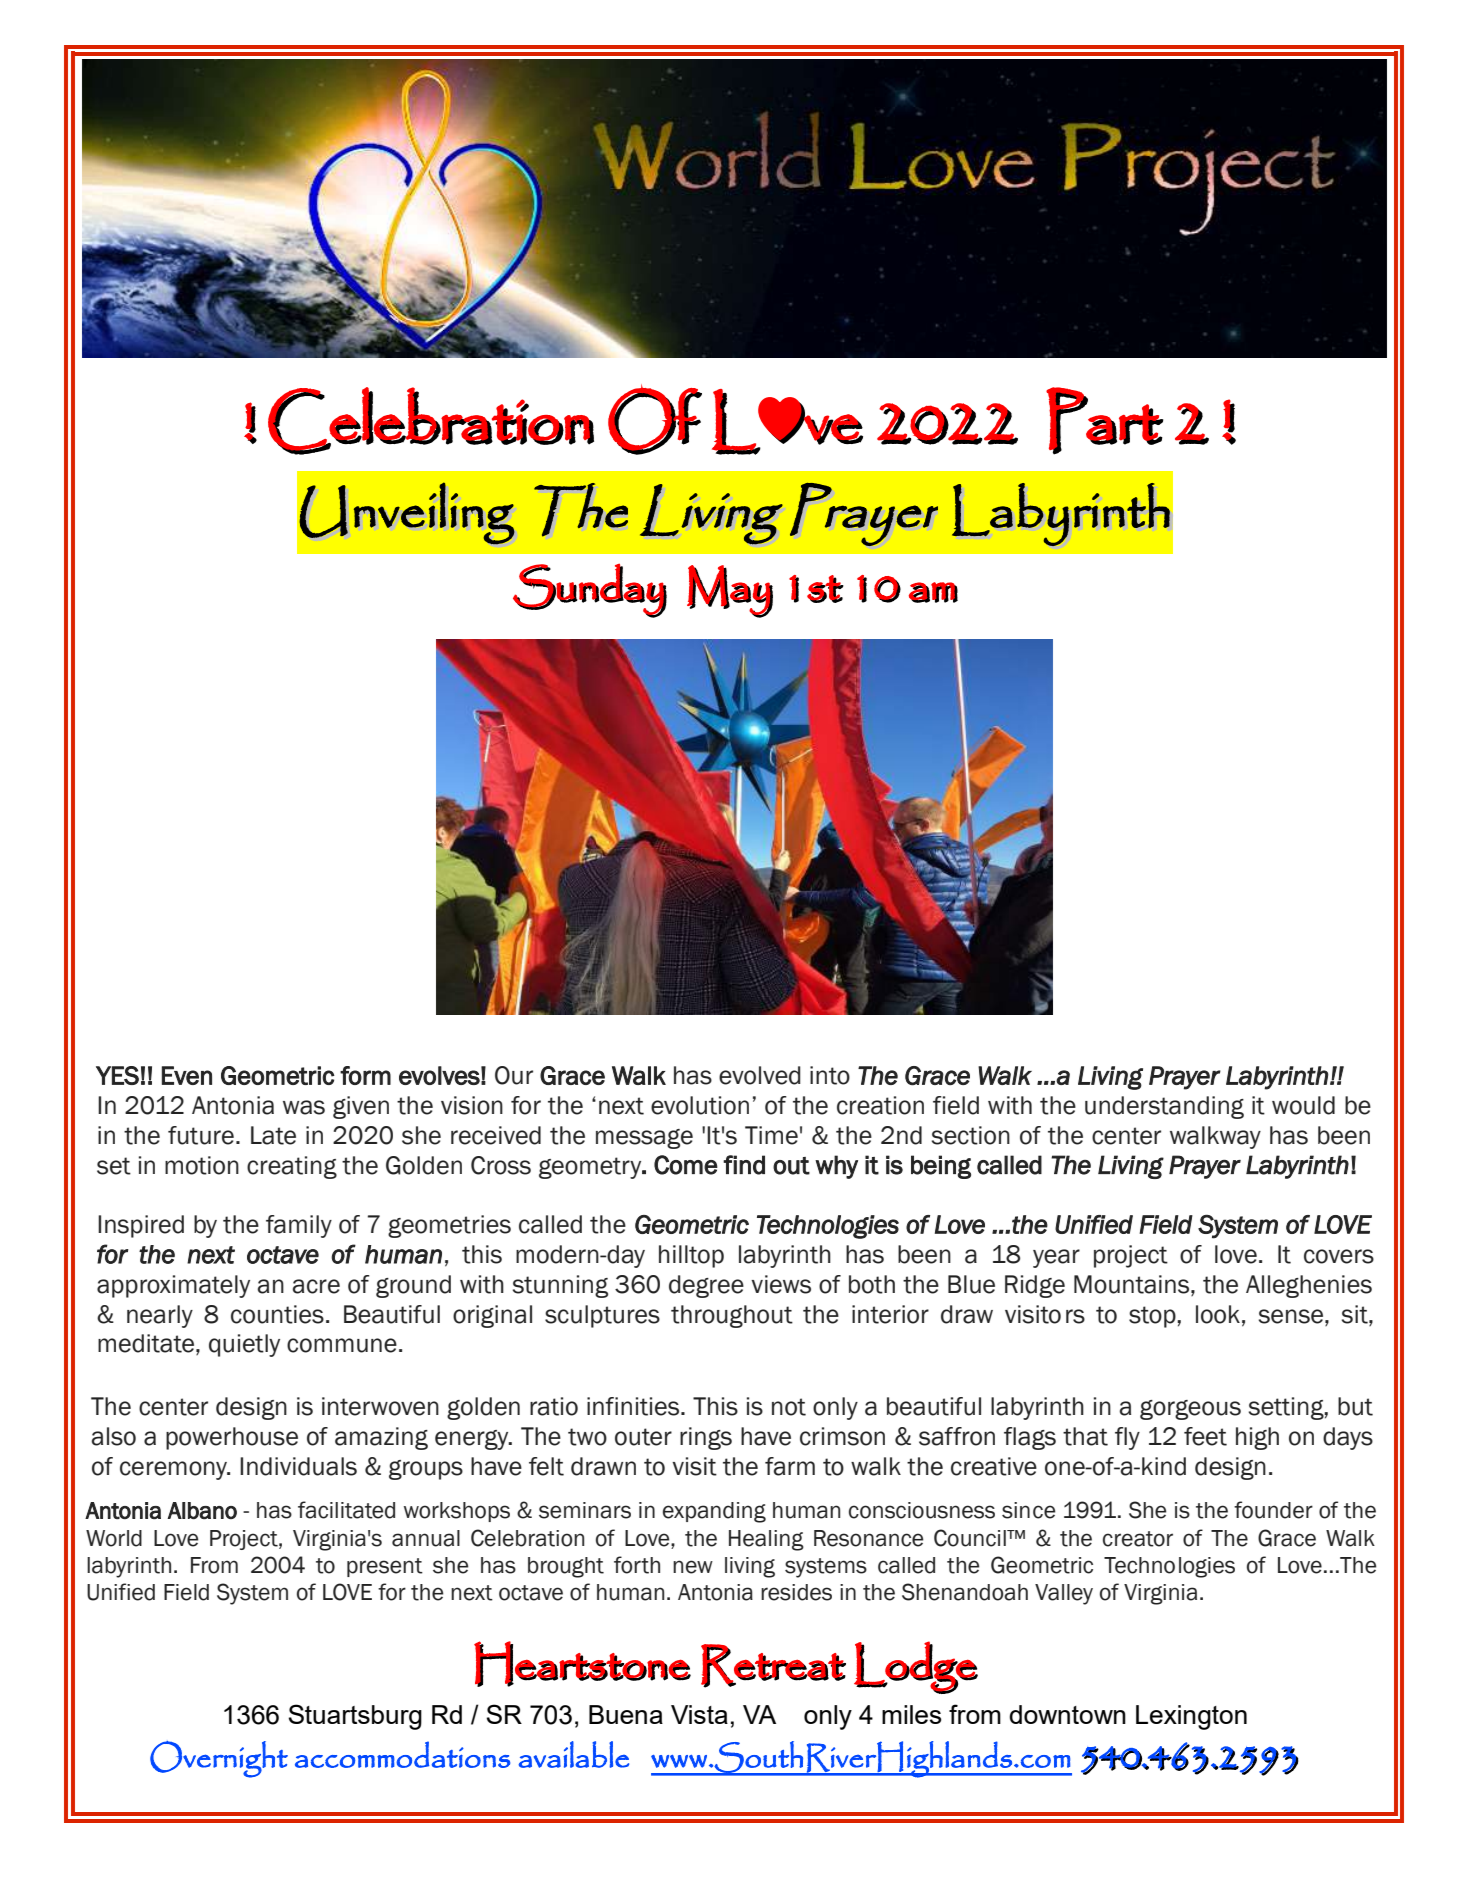  What do you see at coordinates (590, 591) in the page?
I see `Sunday` at bounding box center [590, 591].
